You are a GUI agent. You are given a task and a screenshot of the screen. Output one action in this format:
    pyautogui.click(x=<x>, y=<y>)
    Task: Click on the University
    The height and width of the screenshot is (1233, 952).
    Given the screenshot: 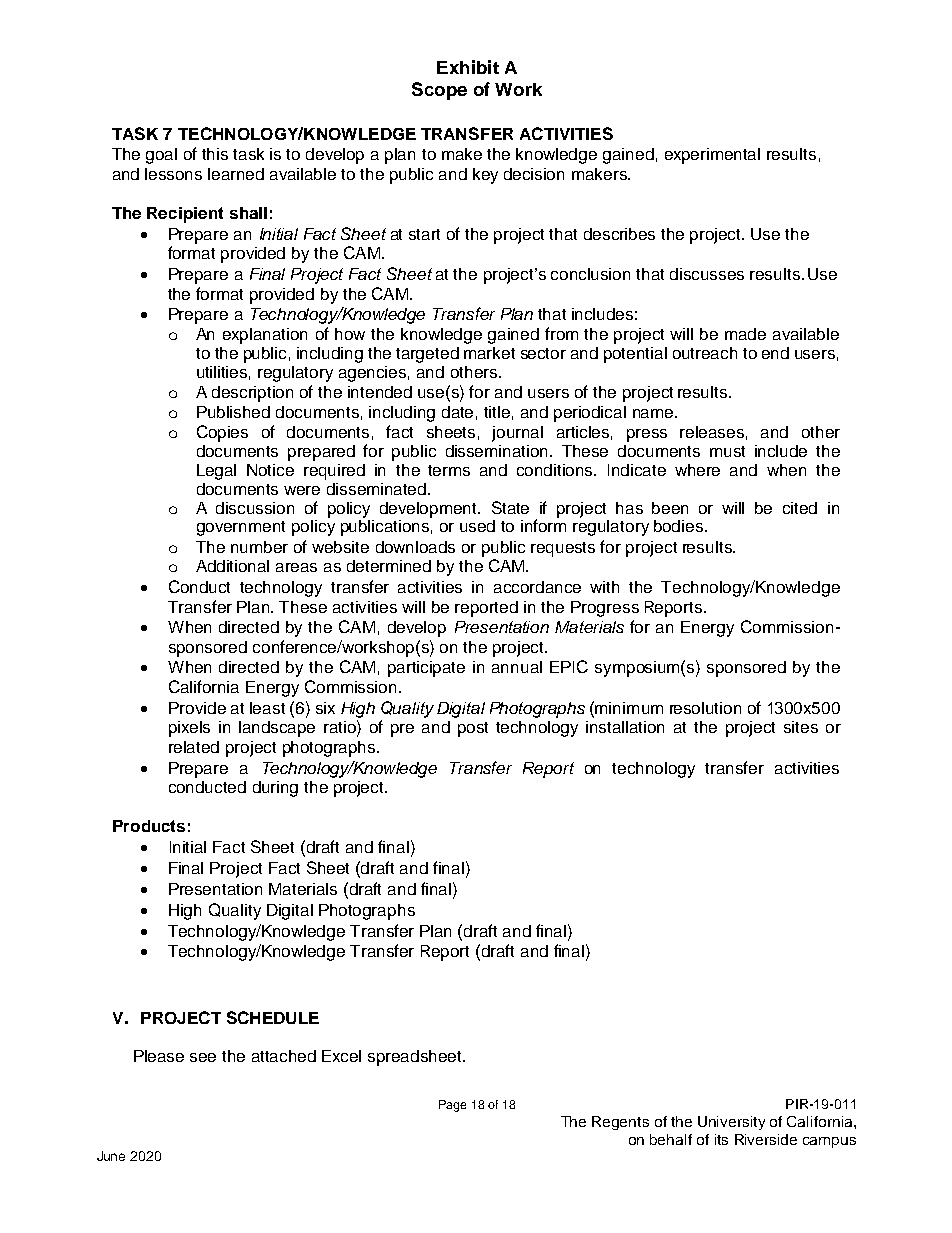 What is the action you would take?
    pyautogui.click(x=731, y=1123)
